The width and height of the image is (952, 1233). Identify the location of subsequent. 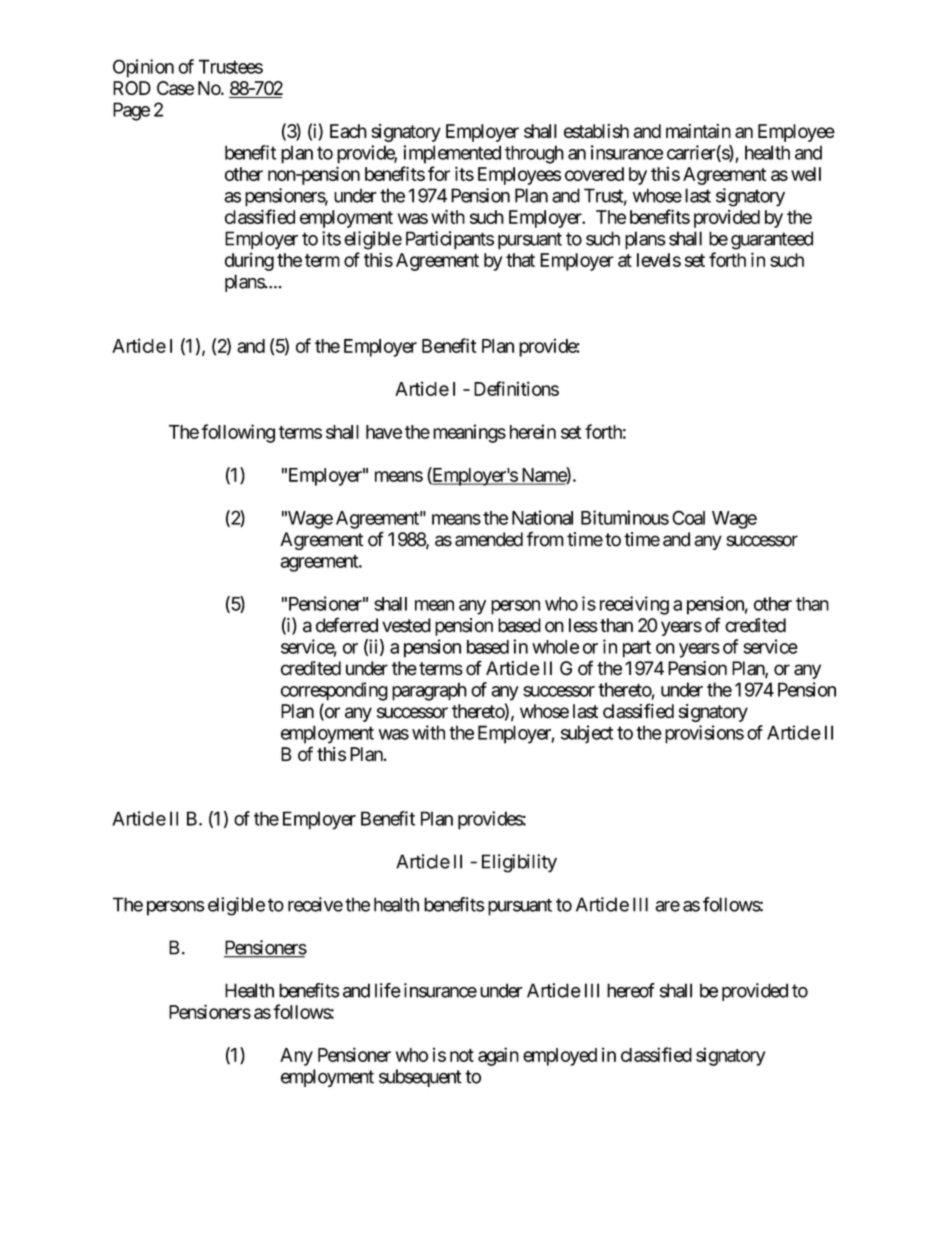
(420, 1078).
